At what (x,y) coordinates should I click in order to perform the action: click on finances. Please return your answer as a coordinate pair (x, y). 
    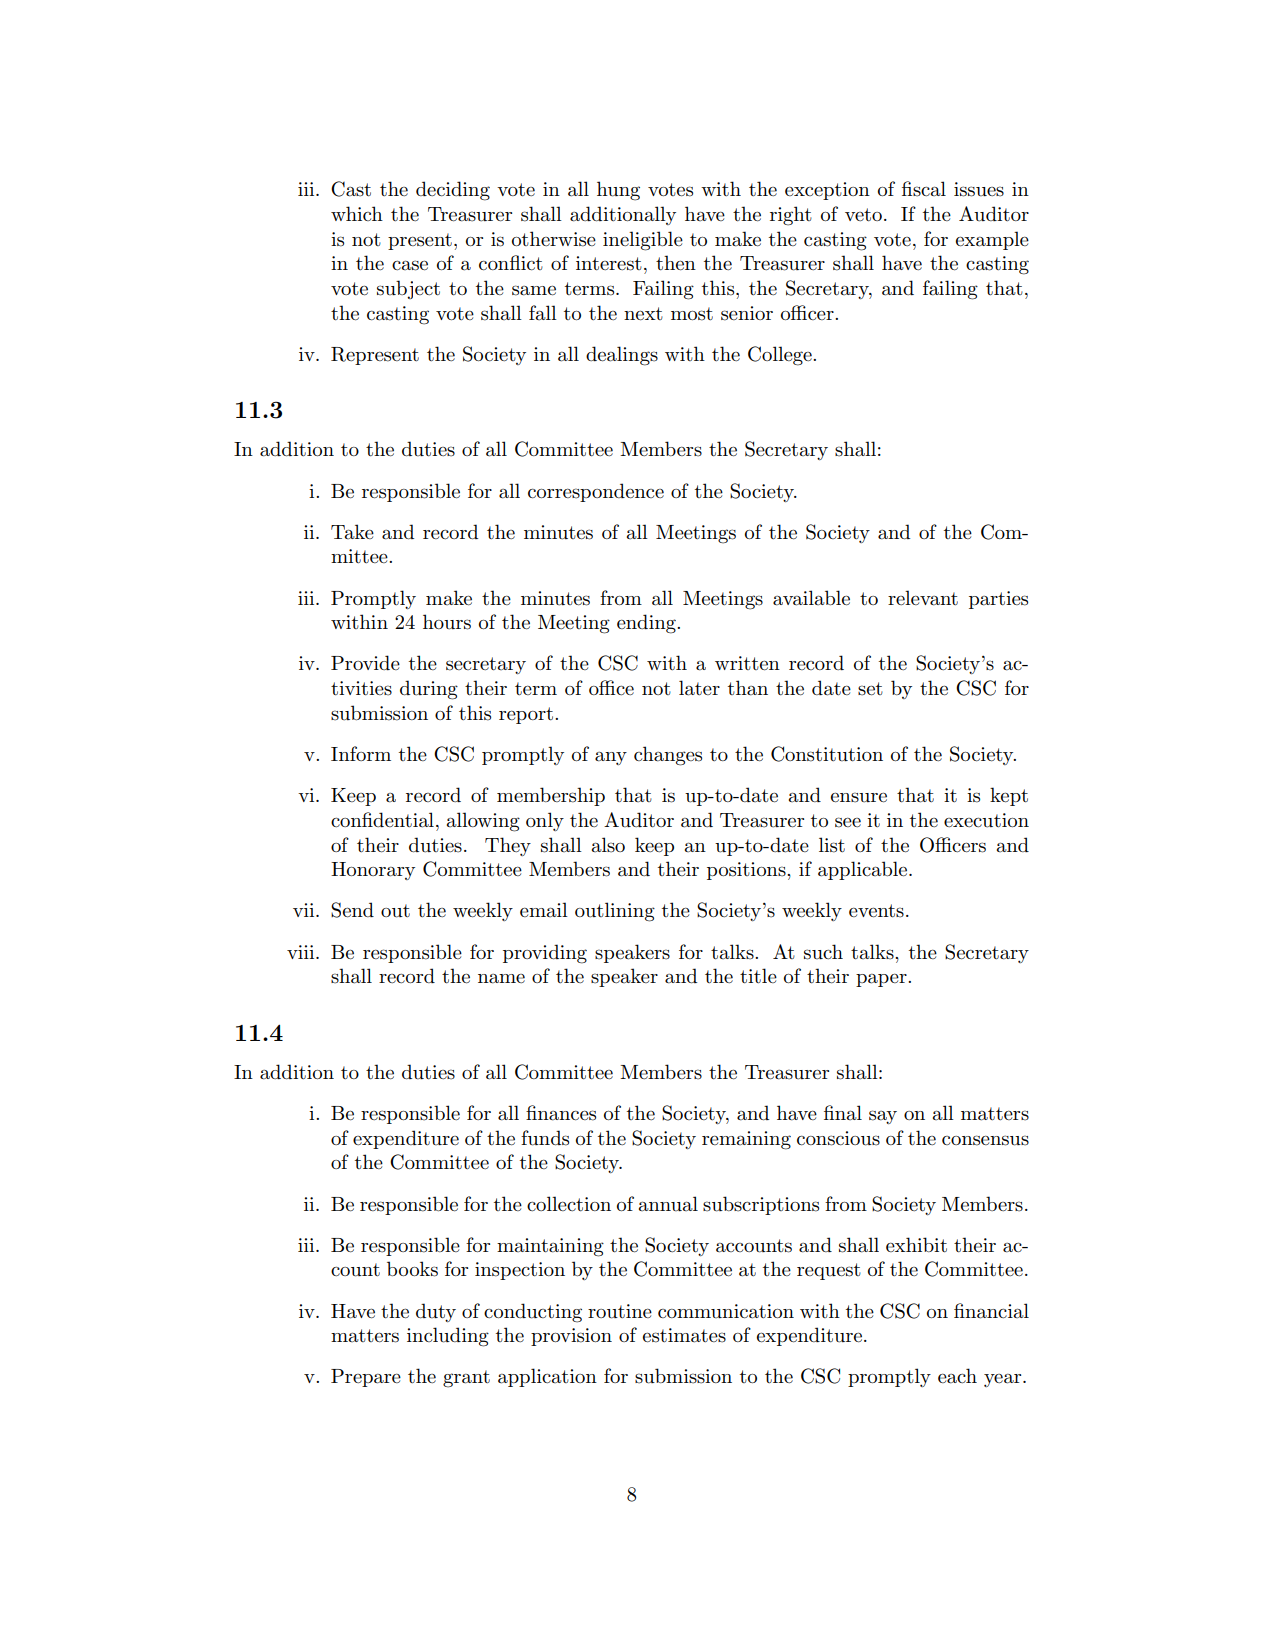
    Looking at the image, I should click on (561, 1113).
